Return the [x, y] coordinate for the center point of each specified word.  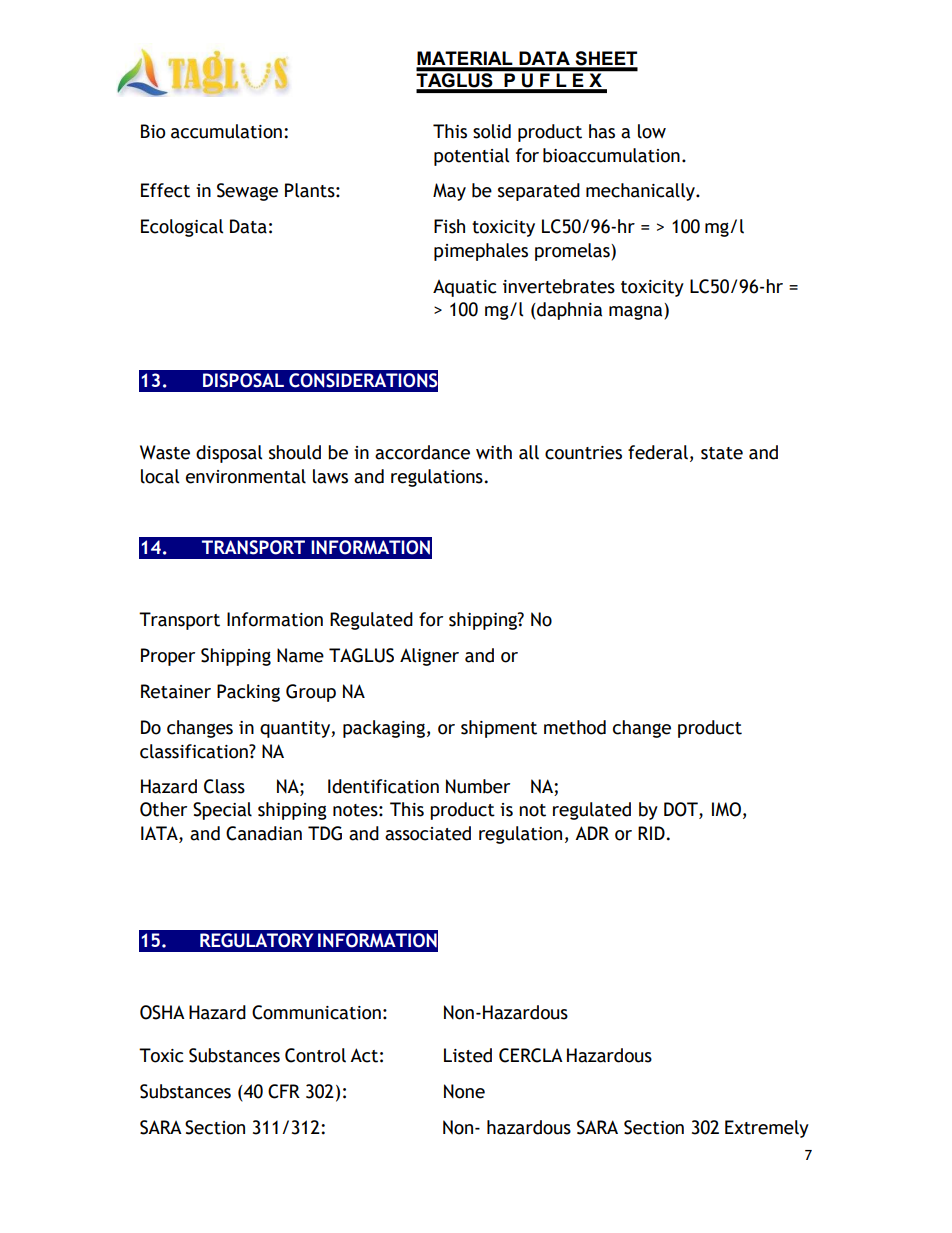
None [464, 1091]
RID [651, 833]
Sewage [247, 192]
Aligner [429, 657]
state [722, 453]
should [295, 452]
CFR [284, 1091]
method [575, 727]
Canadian [264, 833]
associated [428, 833]
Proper [168, 657]
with [494, 452]
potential [471, 157]
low [652, 131]
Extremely [767, 1129]
